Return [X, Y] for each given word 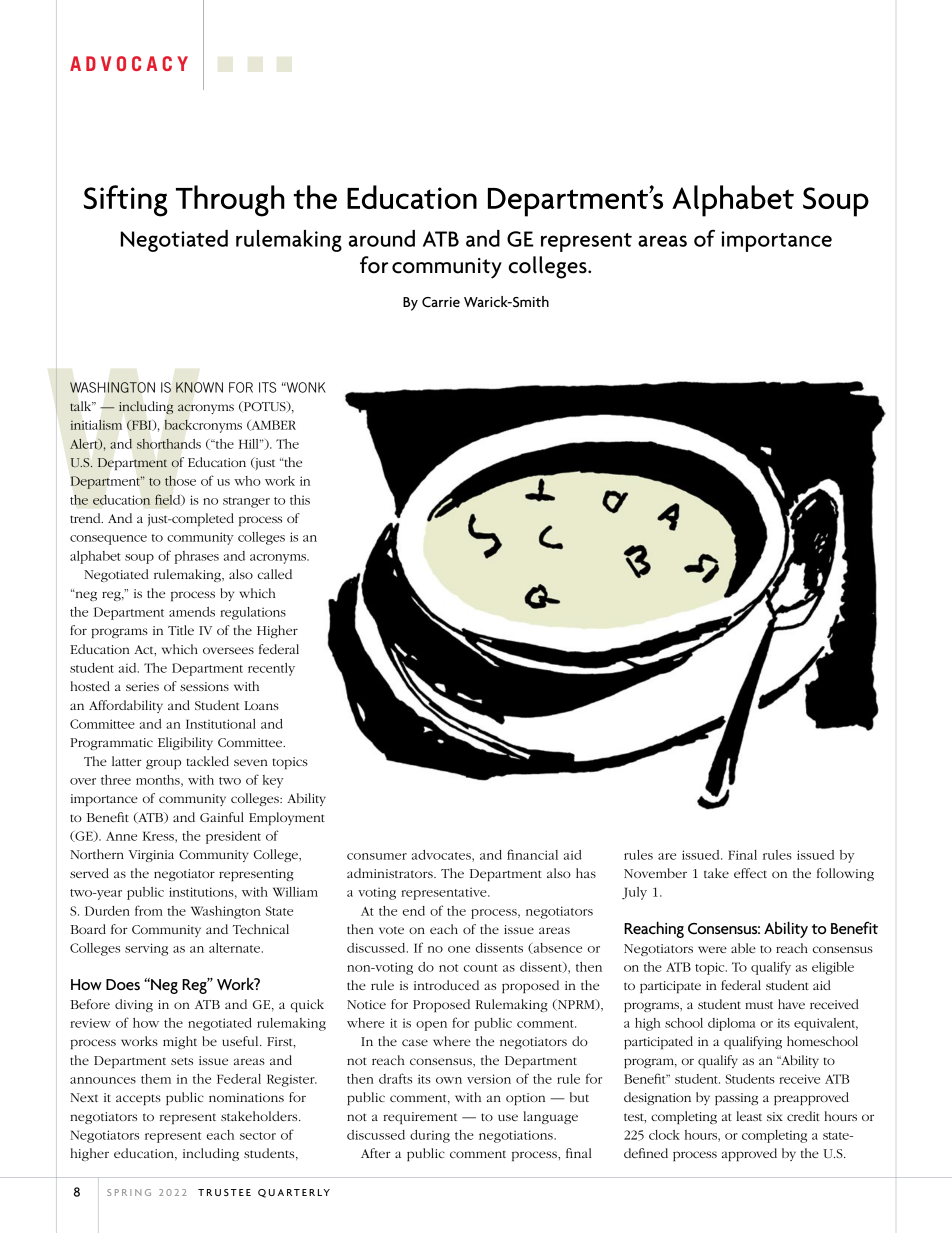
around [382, 238]
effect [750, 873]
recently [271, 669]
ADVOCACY [129, 63]
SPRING [129, 1192]
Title [181, 630]
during [430, 1136]
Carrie [441, 302]
